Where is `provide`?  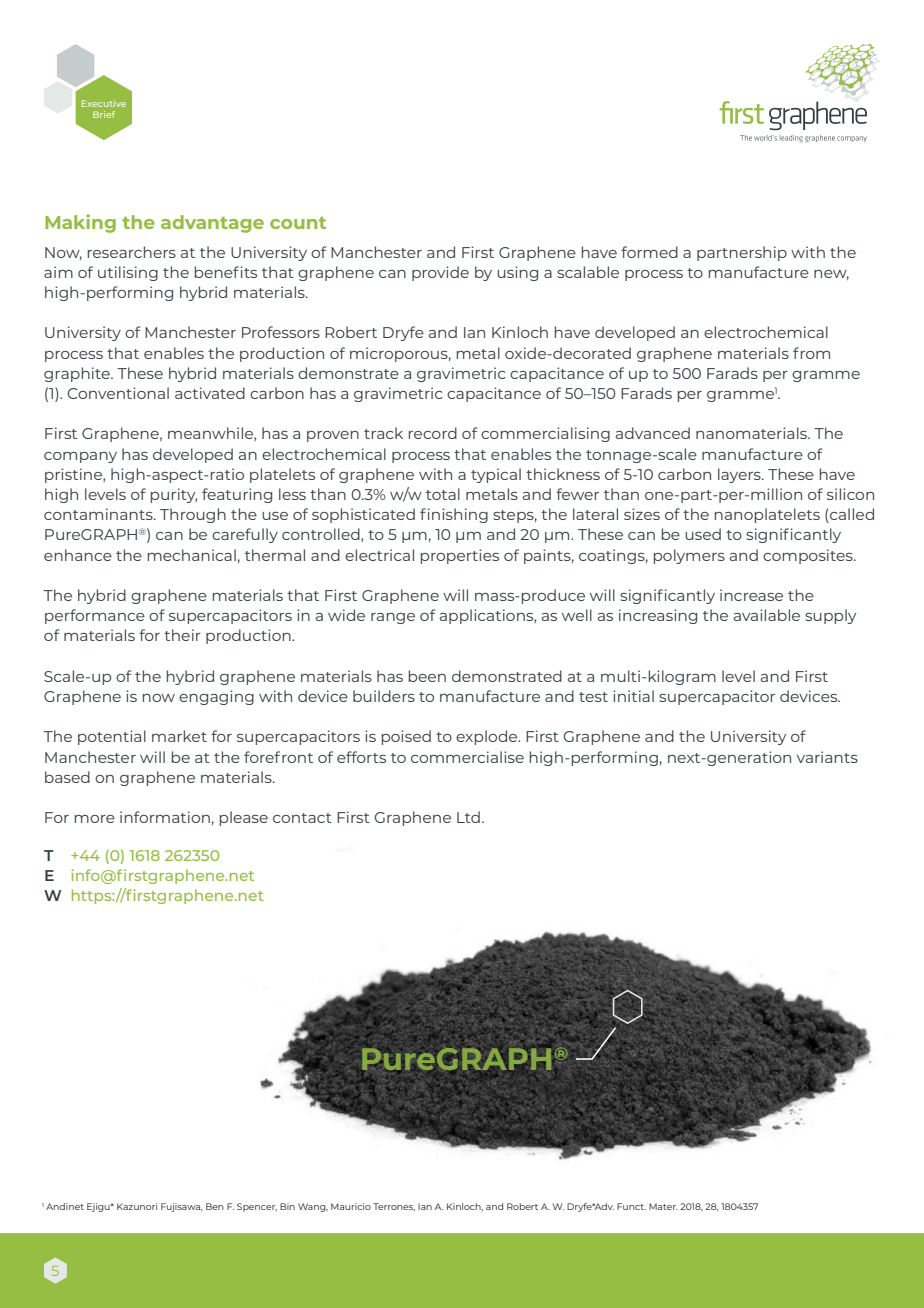 provide is located at coordinates (440, 273).
